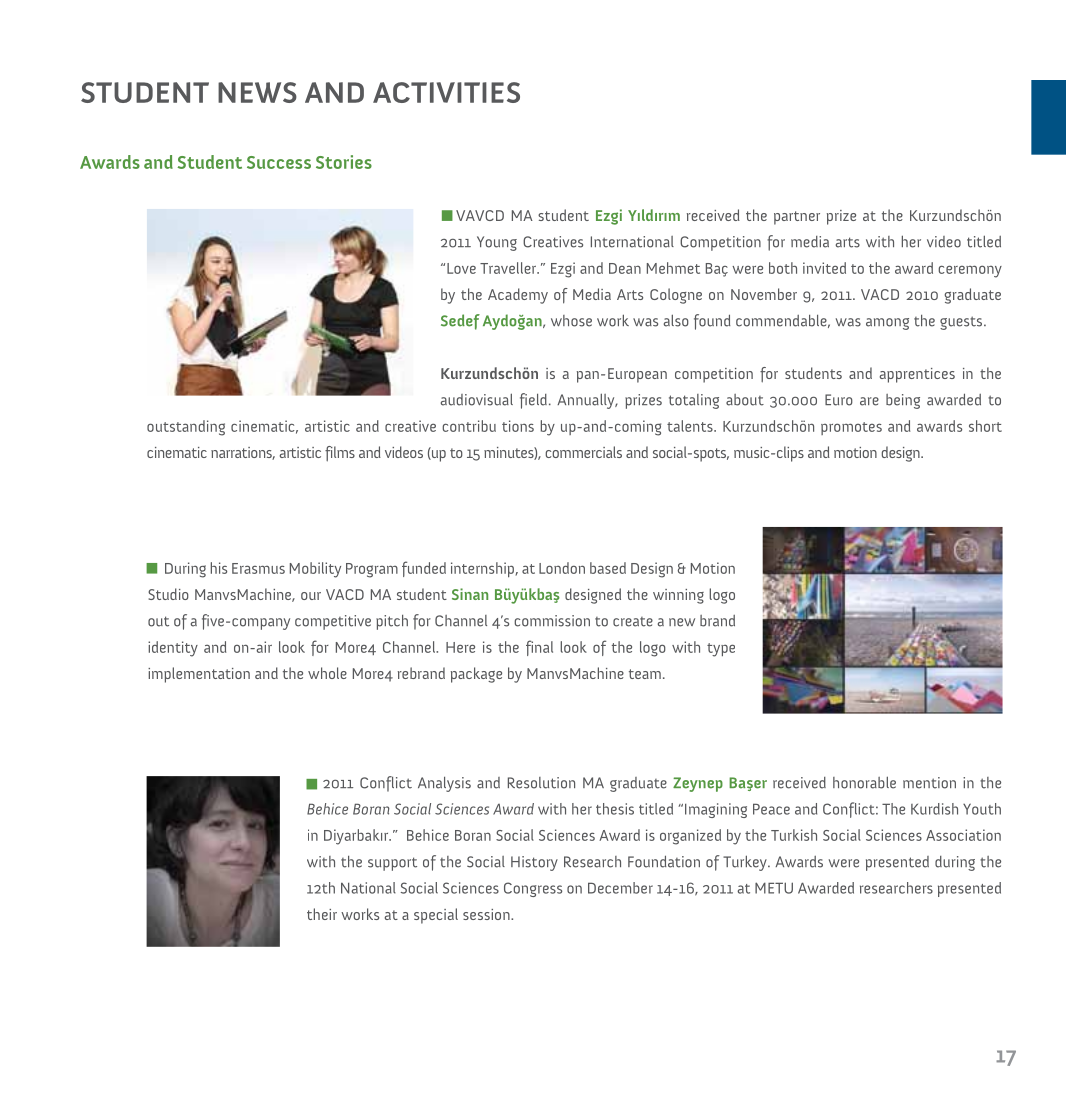 The width and height of the image is (1066, 1120). Describe the element at coordinates (446, 92) in the image. I see `ACTIVITIES` at that location.
